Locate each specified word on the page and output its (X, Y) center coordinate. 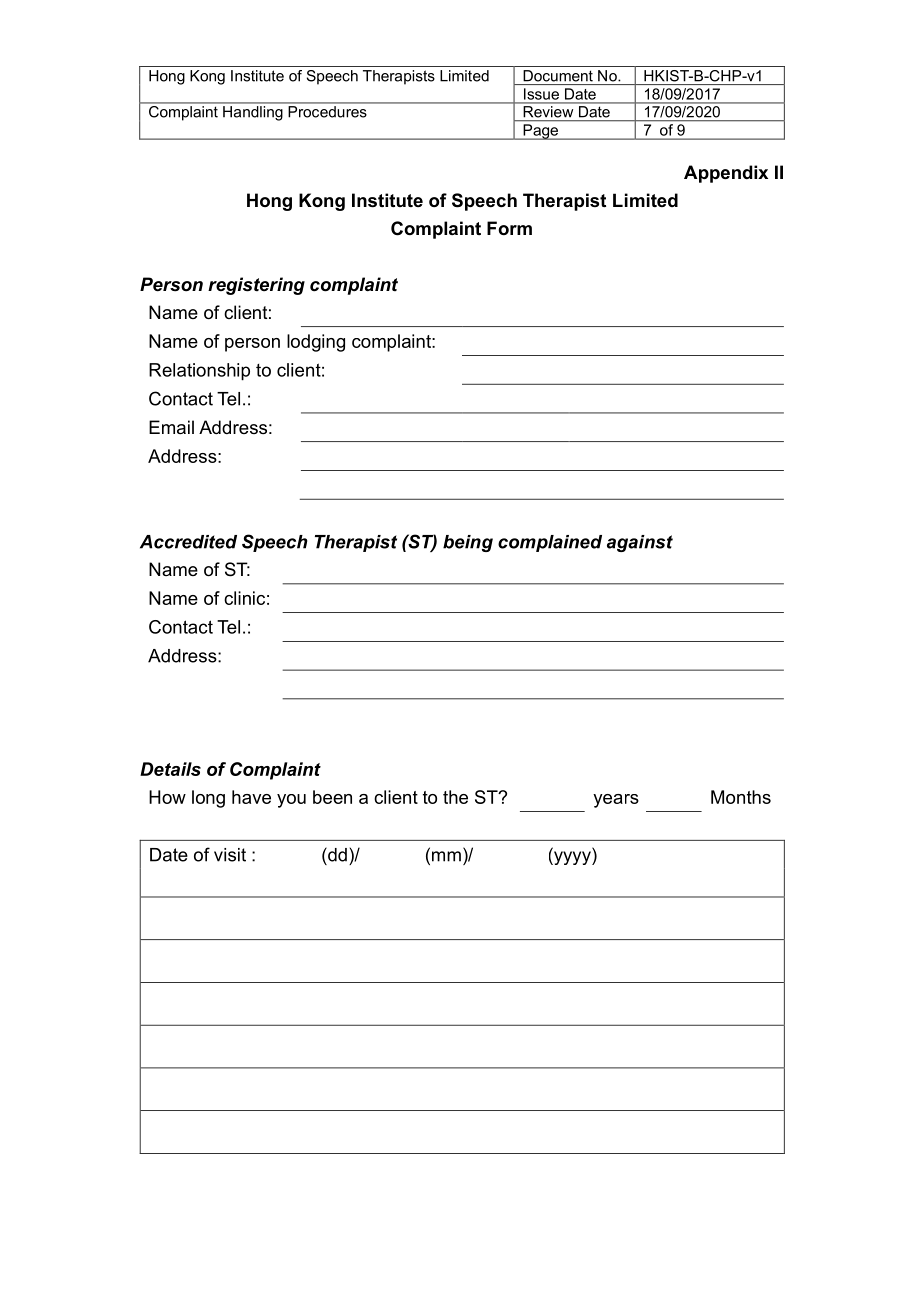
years (616, 801)
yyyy (572, 858)
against (640, 543)
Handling (252, 113)
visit (230, 855)
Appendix (726, 174)
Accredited (188, 542)
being (468, 543)
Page (541, 132)
